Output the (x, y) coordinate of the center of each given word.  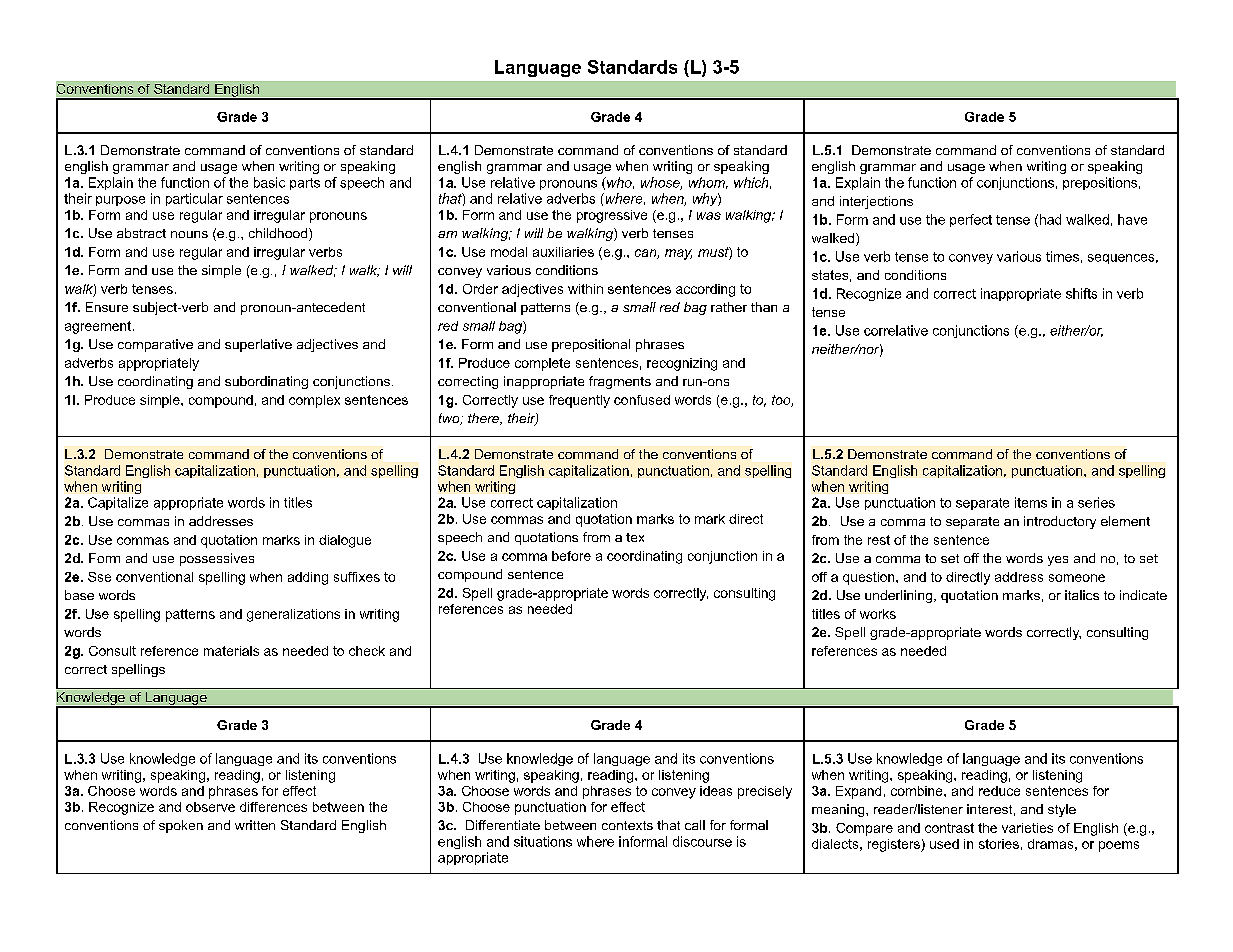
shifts (1081, 293)
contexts (627, 825)
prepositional (591, 345)
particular (194, 199)
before (571, 556)
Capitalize (118, 503)
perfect (971, 220)
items (1031, 502)
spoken (181, 826)
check (367, 651)
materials (231, 651)
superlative (258, 345)
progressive (612, 216)
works (878, 614)
